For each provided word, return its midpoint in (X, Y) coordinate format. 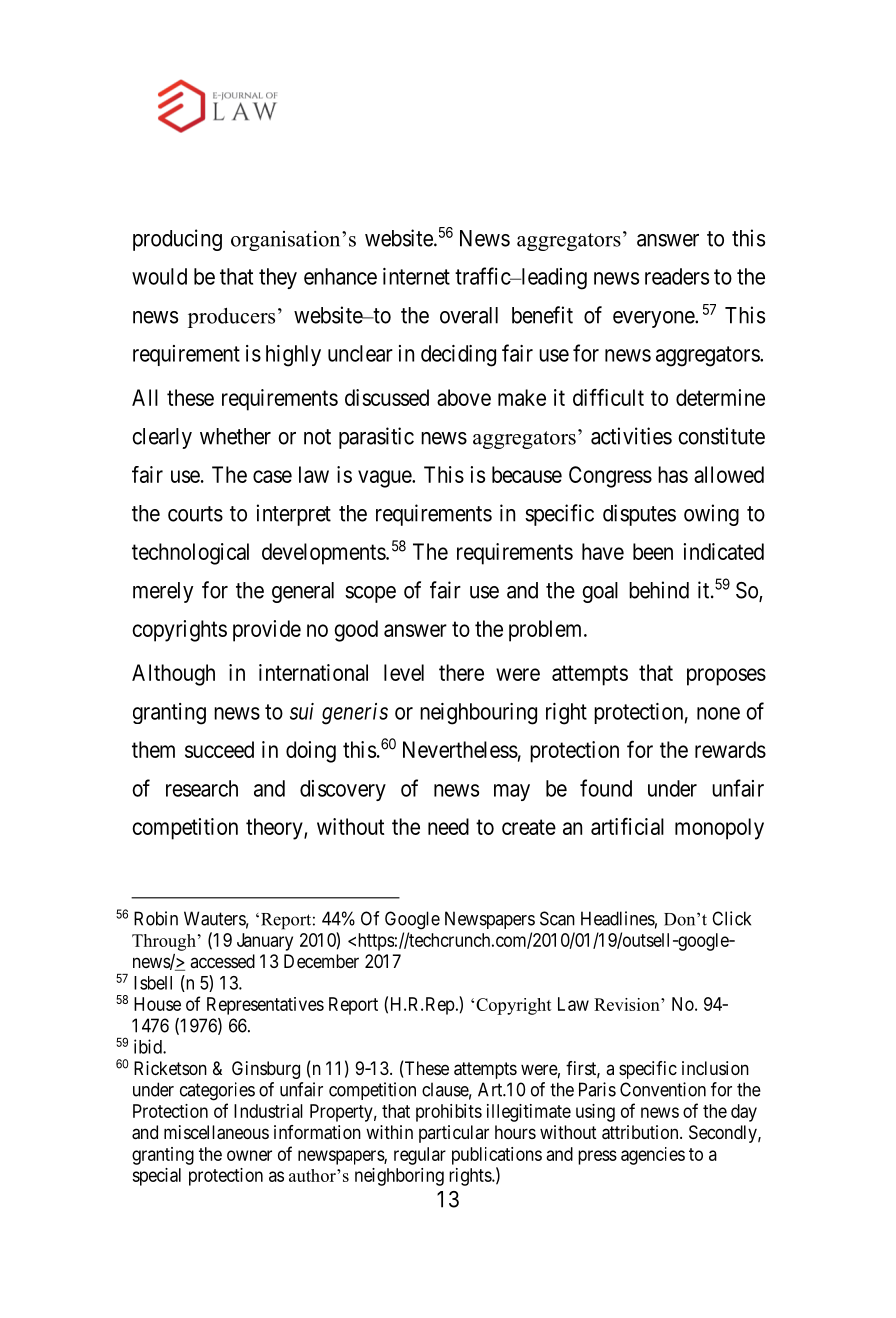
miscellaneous (216, 1132)
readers (677, 276)
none (718, 713)
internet (416, 276)
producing (177, 240)
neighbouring (478, 714)
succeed (219, 749)
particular (454, 1134)
